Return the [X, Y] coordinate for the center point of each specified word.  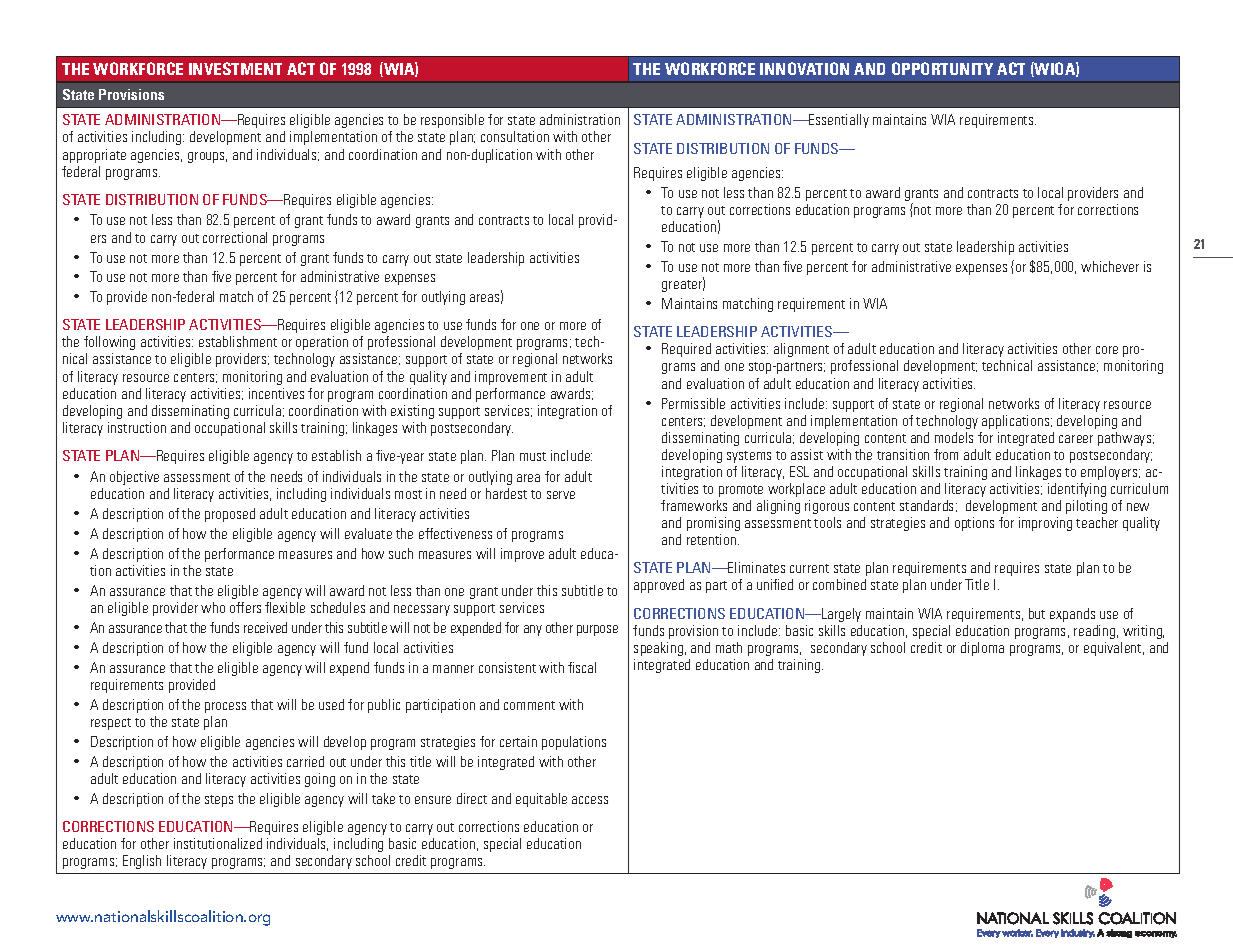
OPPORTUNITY [942, 68]
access [590, 800]
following [109, 343]
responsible [452, 121]
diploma [982, 649]
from [946, 454]
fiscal [582, 667]
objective [134, 478]
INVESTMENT [235, 68]
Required [686, 350]
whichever [1110, 266]
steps [219, 801]
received [265, 627]
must [533, 456]
